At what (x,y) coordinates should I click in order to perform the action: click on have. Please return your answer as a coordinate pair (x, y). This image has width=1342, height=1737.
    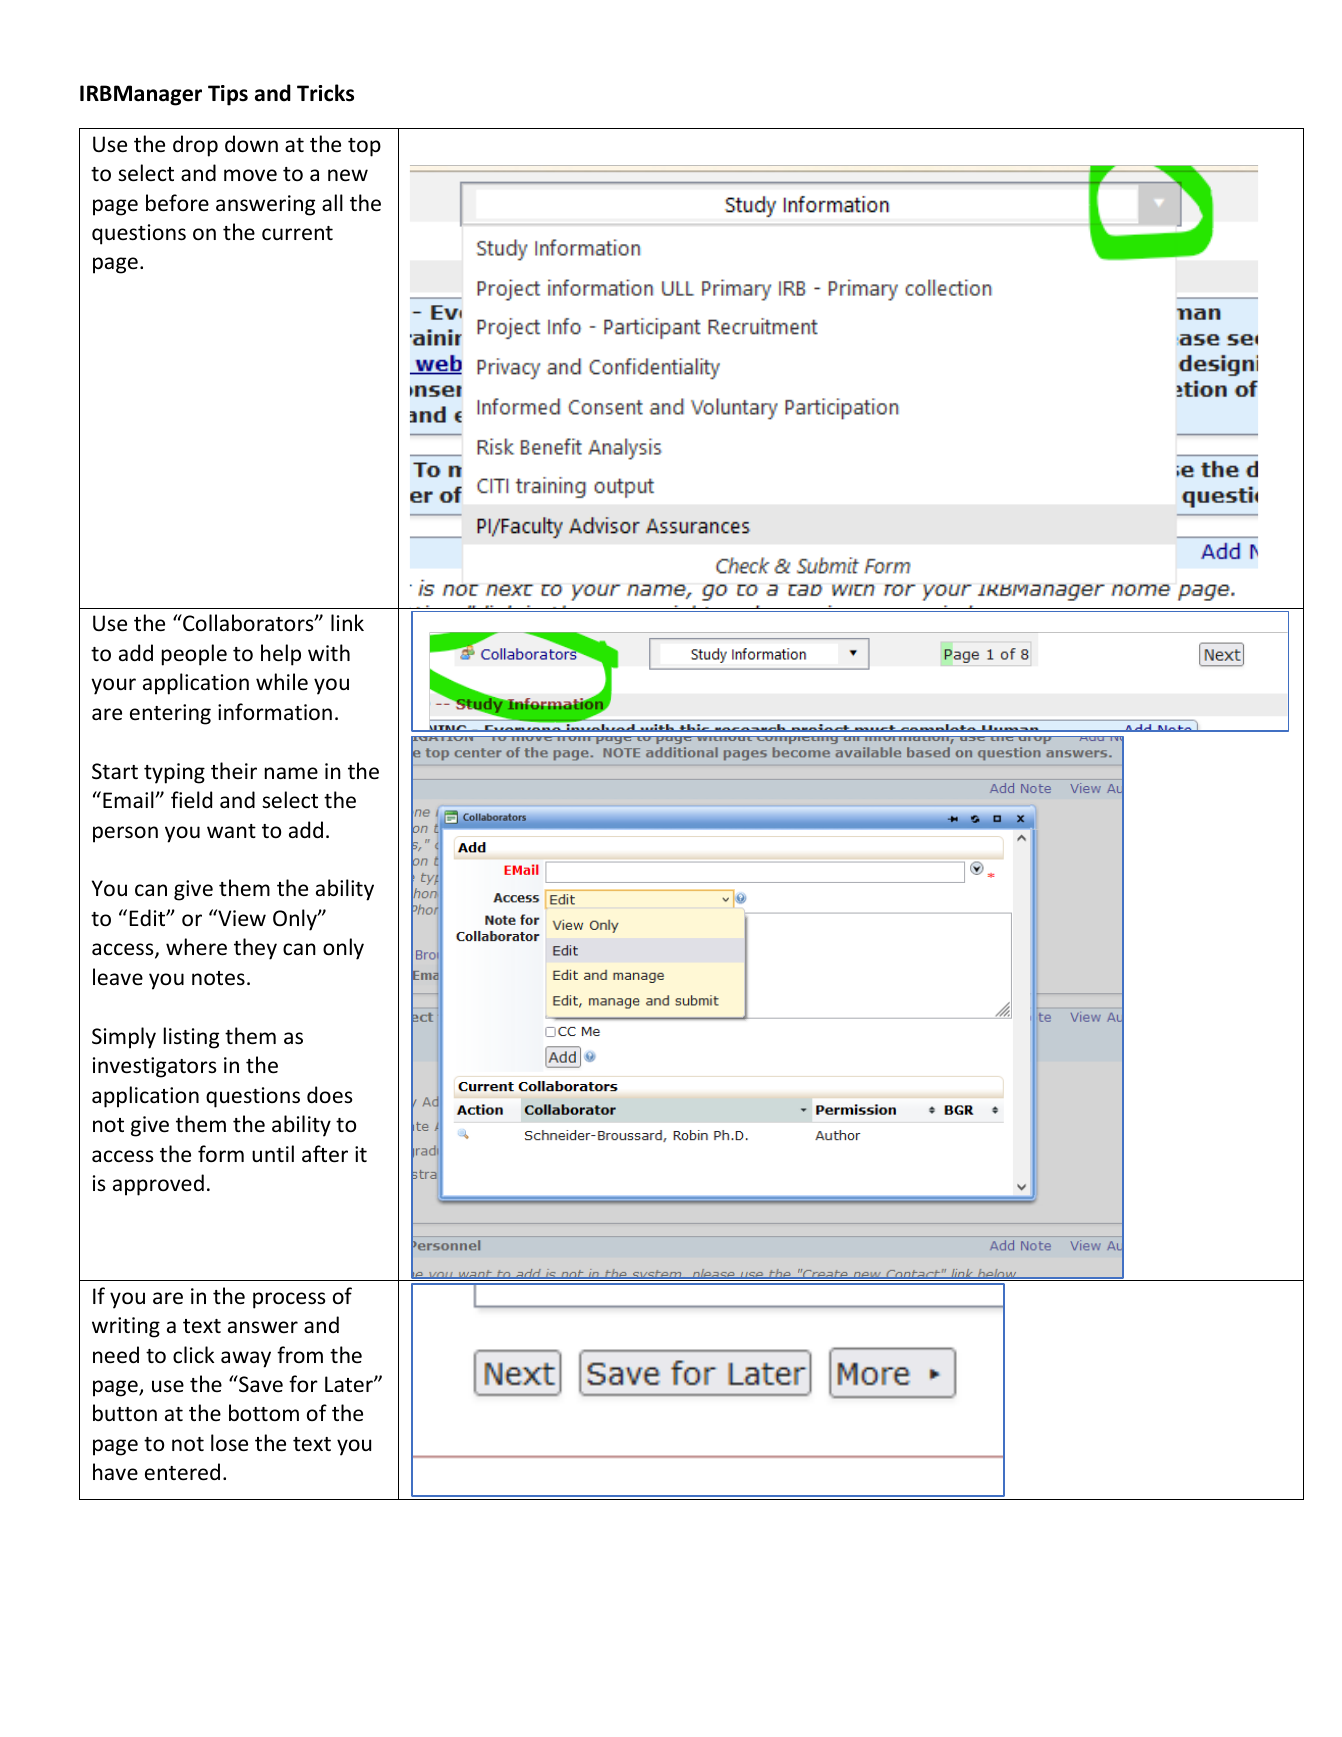
    Looking at the image, I should click on (115, 1471).
